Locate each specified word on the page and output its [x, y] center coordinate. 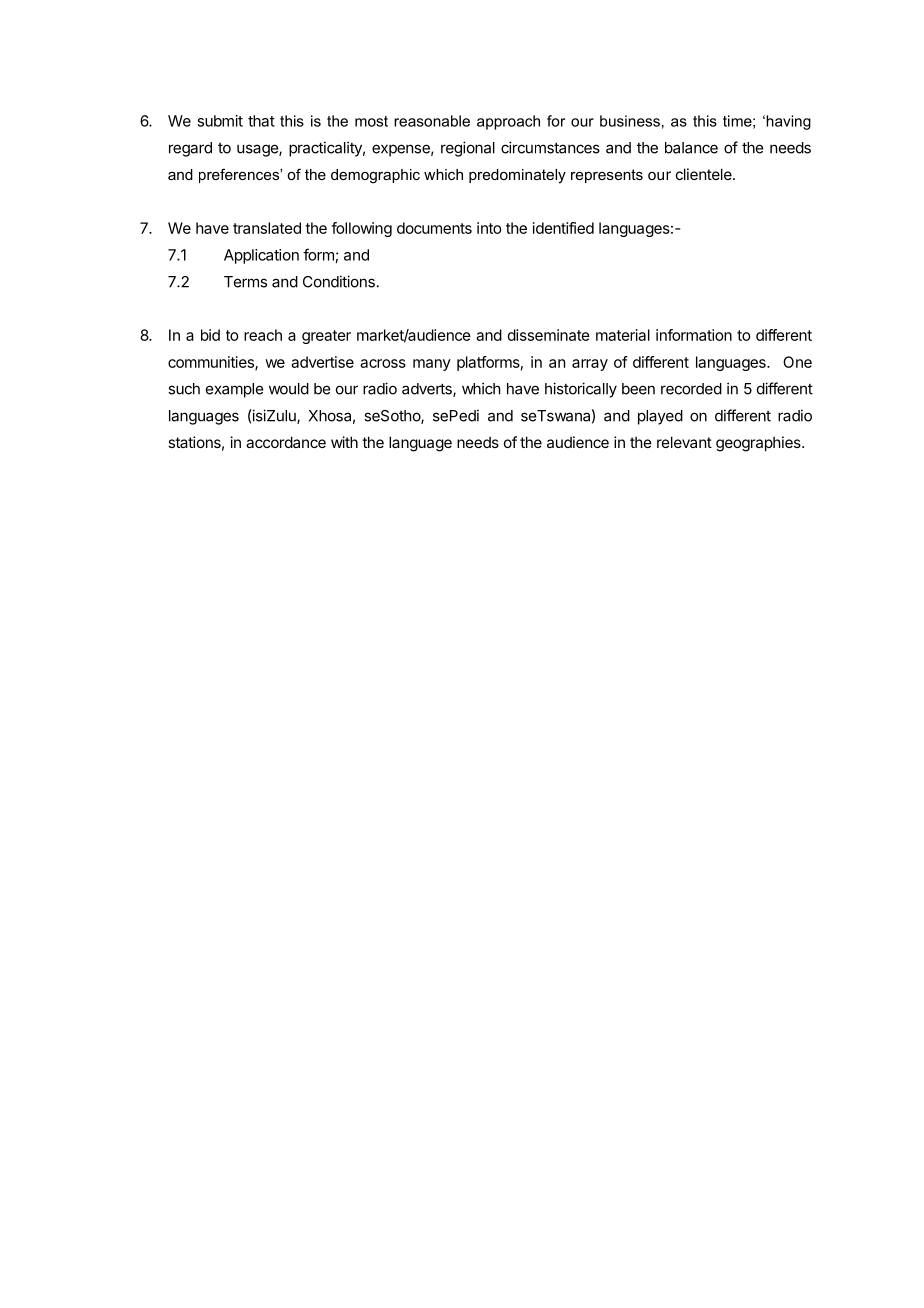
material [623, 335]
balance [691, 148]
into [489, 228]
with [344, 442]
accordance [286, 442]
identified [563, 228]
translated [267, 228]
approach [508, 122]
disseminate [549, 335]
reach [263, 335]
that [261, 121]
